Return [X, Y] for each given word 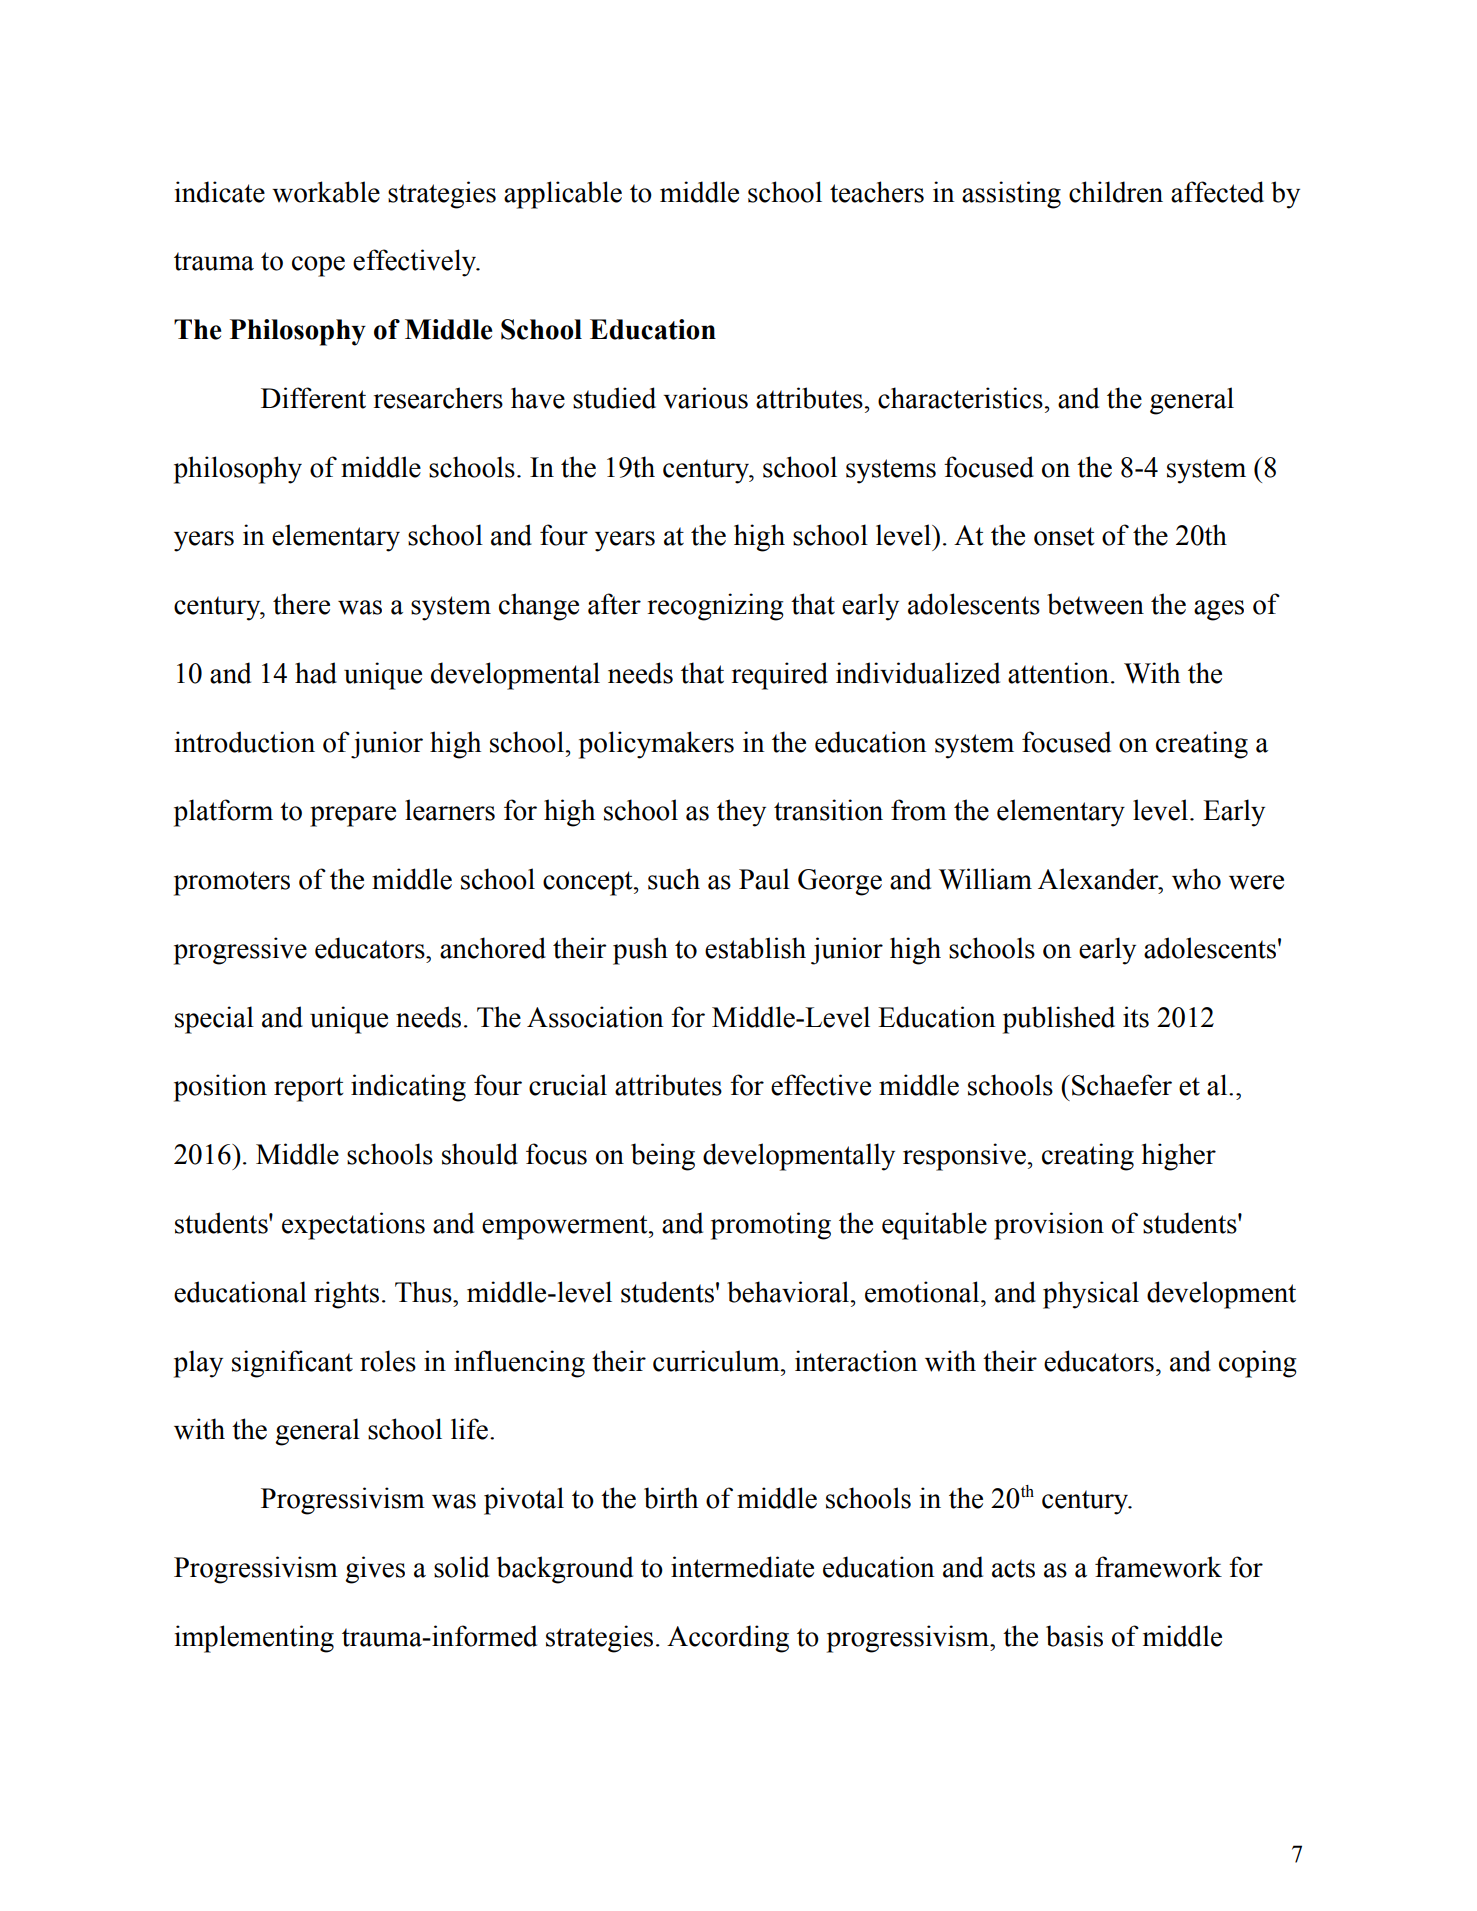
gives [375, 1570]
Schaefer [1122, 1085]
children [1116, 192]
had [316, 673]
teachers [877, 192]
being [663, 1157]
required [780, 676]
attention [1058, 673]
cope [318, 266]
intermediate [742, 1567]
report [309, 1089]
